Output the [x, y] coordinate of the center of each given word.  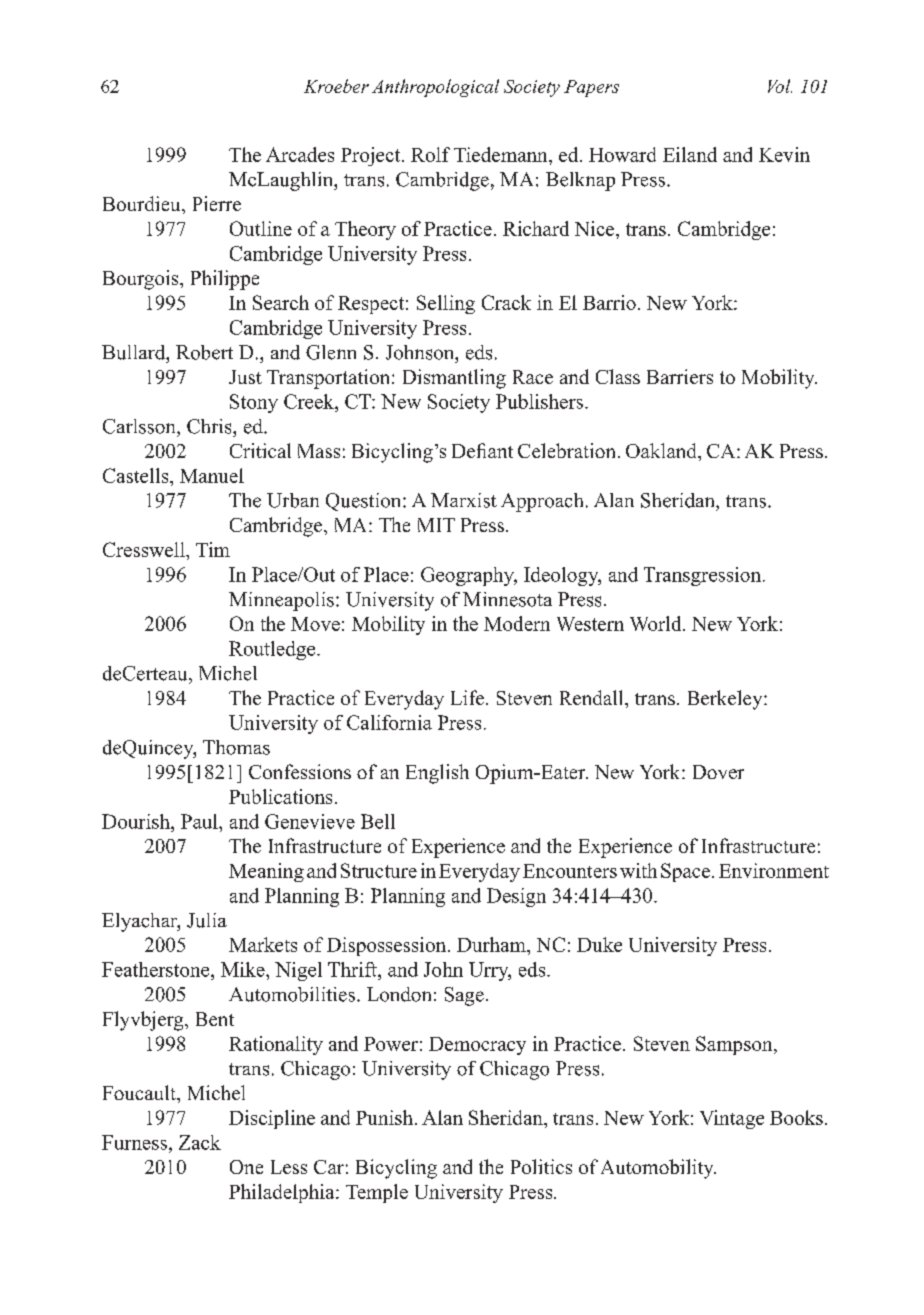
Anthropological [435, 88]
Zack [200, 1142]
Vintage [732, 1119]
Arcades [300, 154]
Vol [780, 86]
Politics [541, 1166]
